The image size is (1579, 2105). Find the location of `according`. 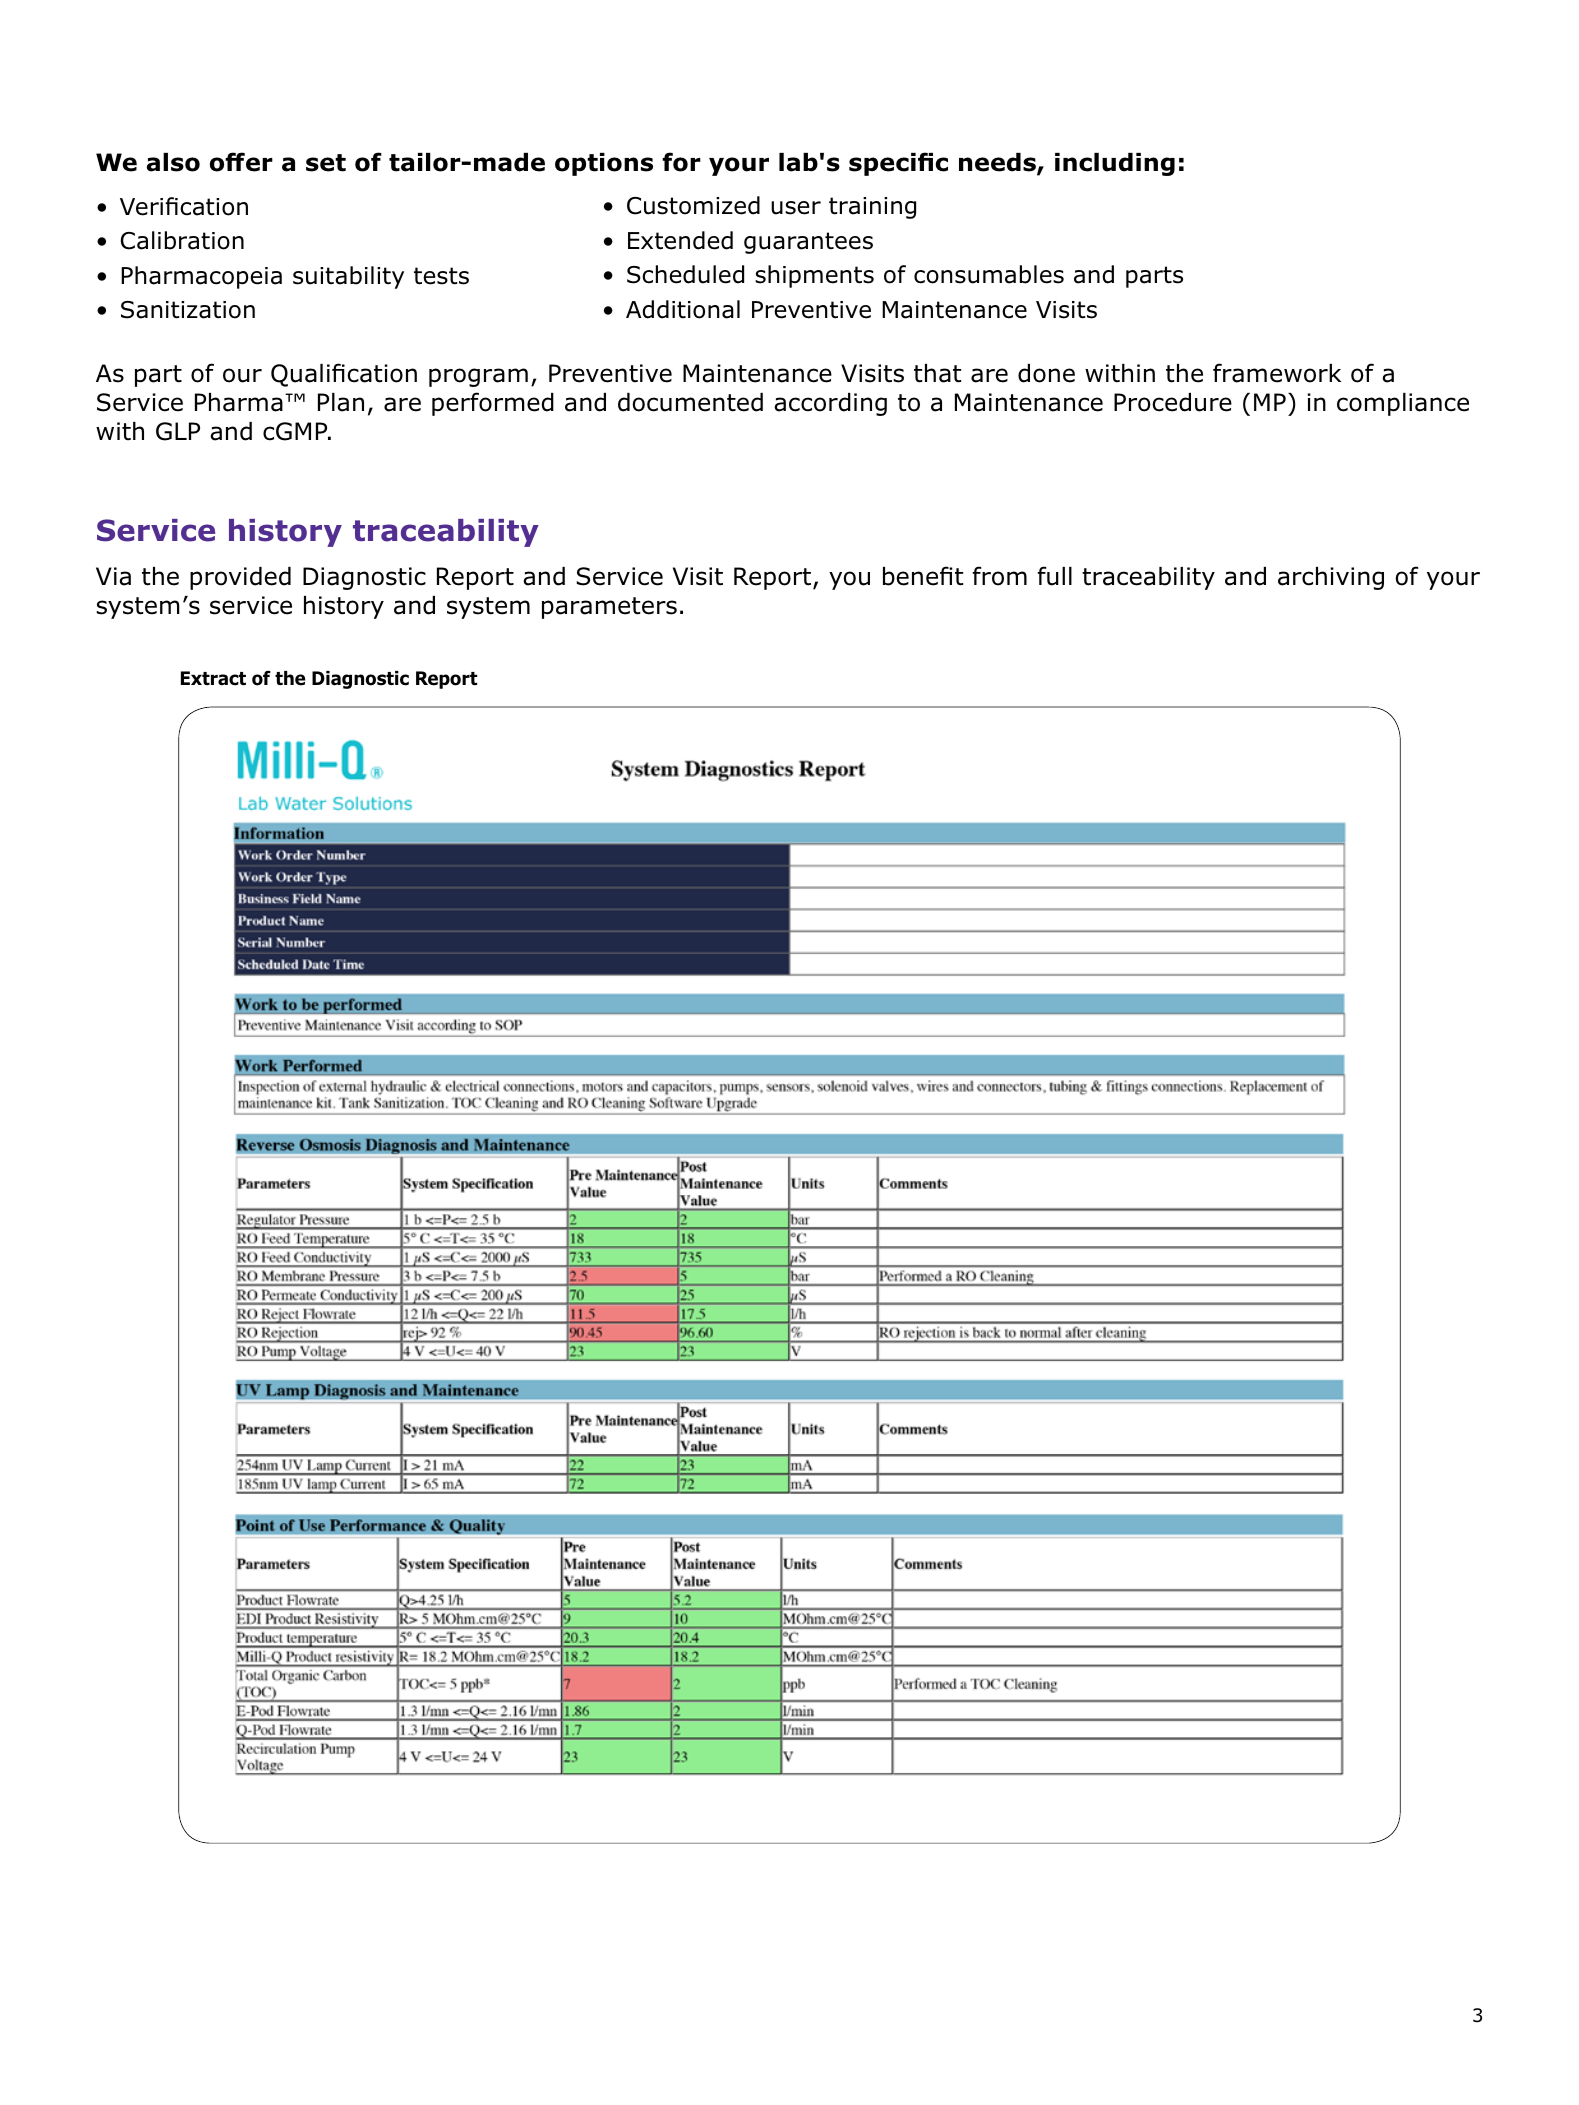

according is located at coordinates (830, 404).
